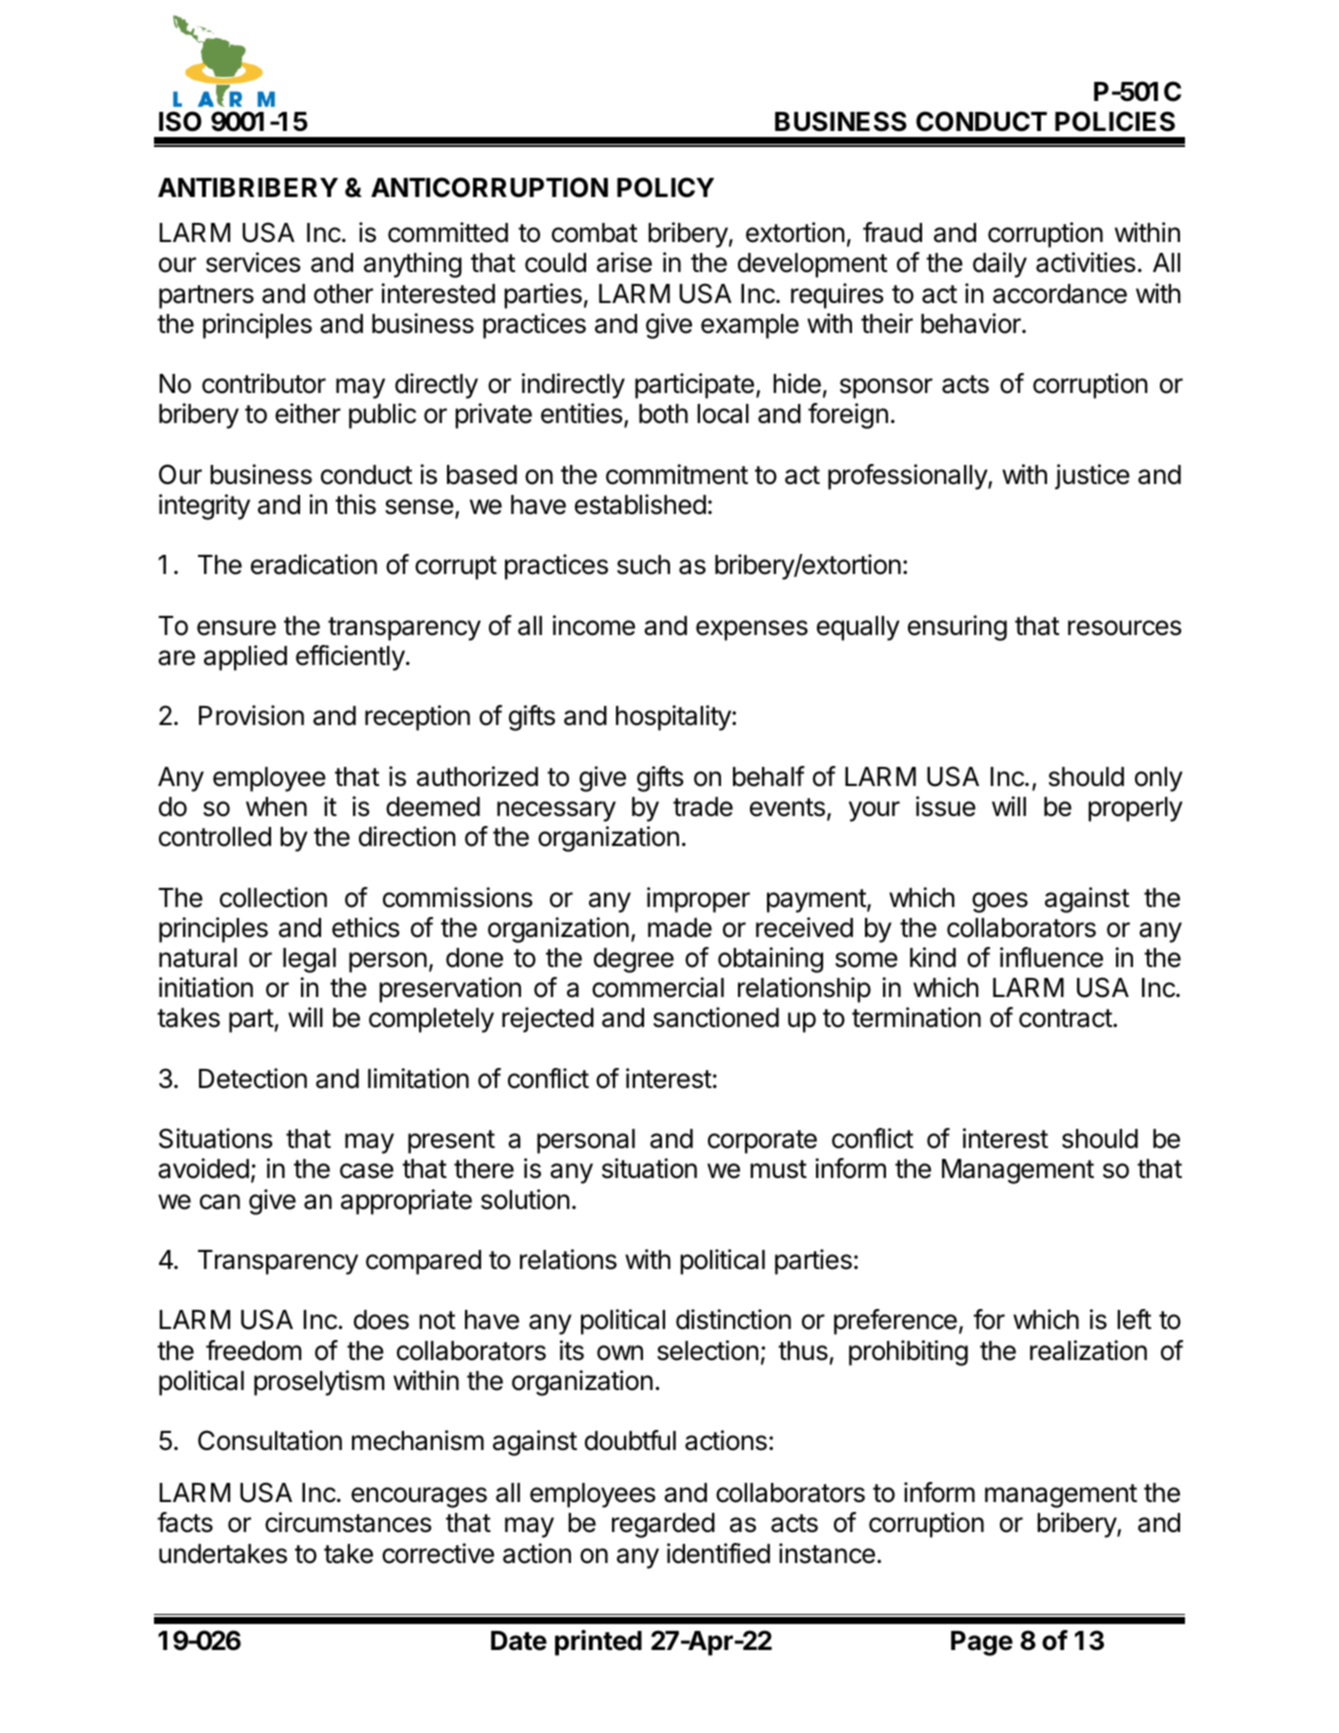  I want to click on justice, so click(1092, 477).
